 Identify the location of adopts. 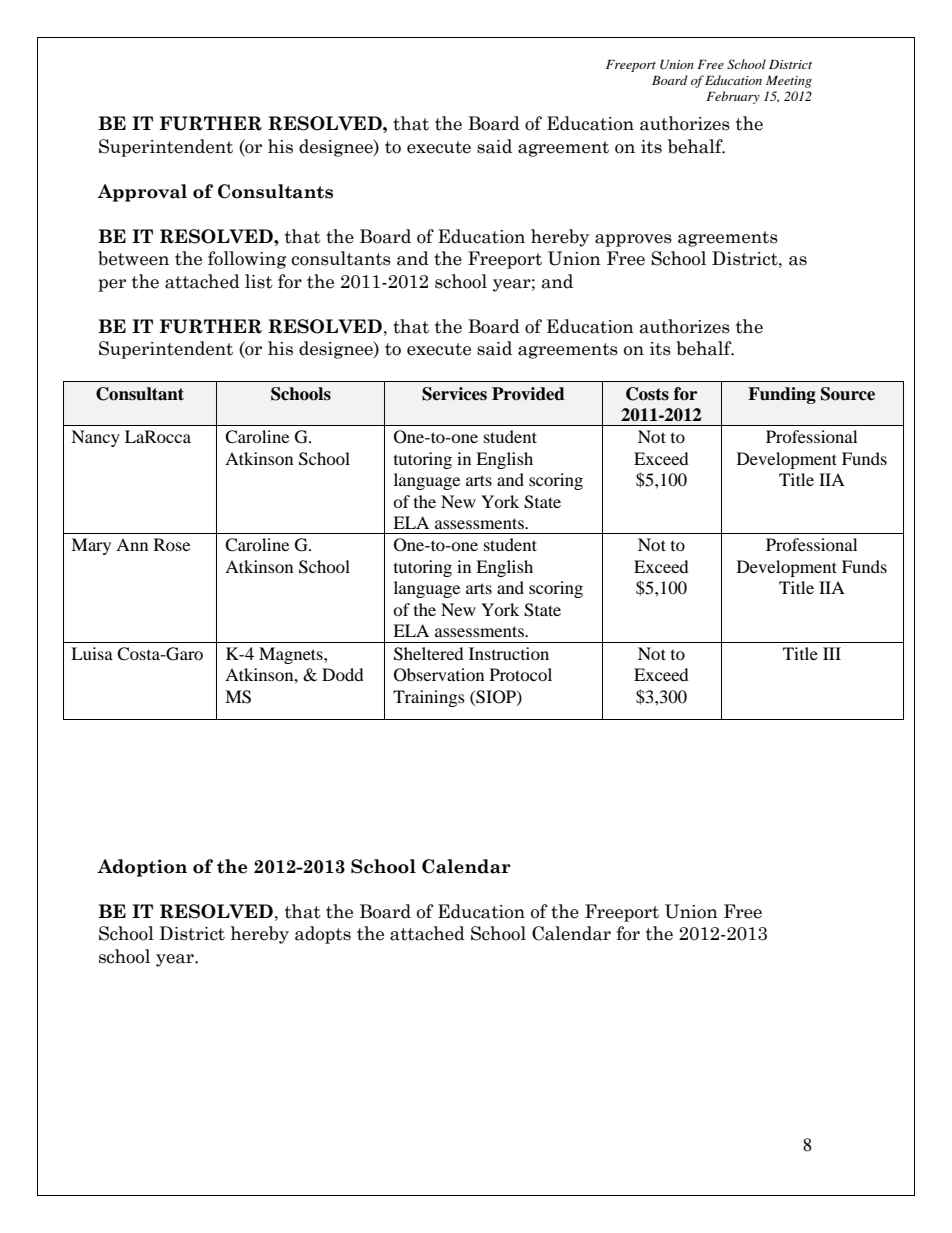
(323, 935).
